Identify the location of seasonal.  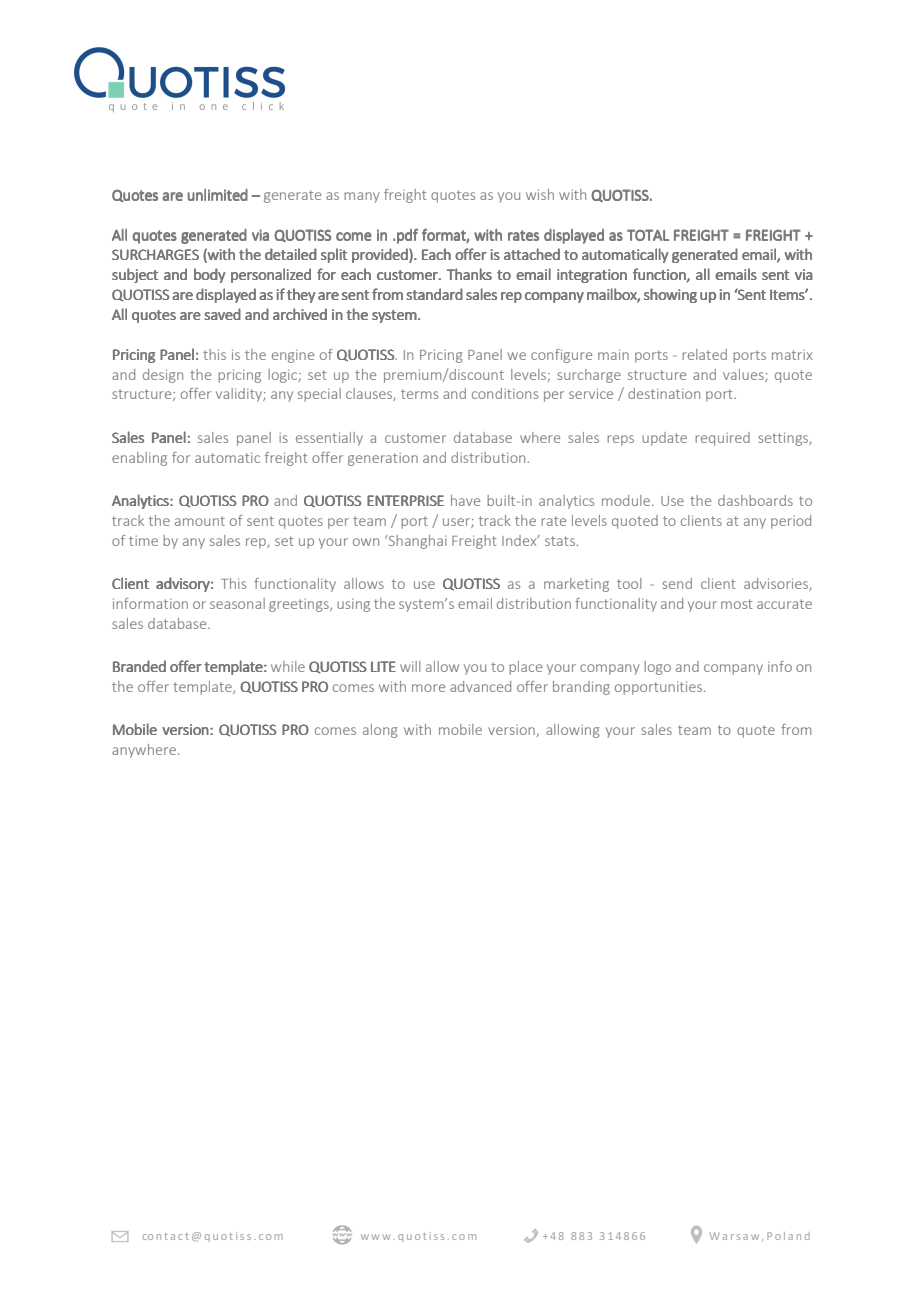
(237, 603).
